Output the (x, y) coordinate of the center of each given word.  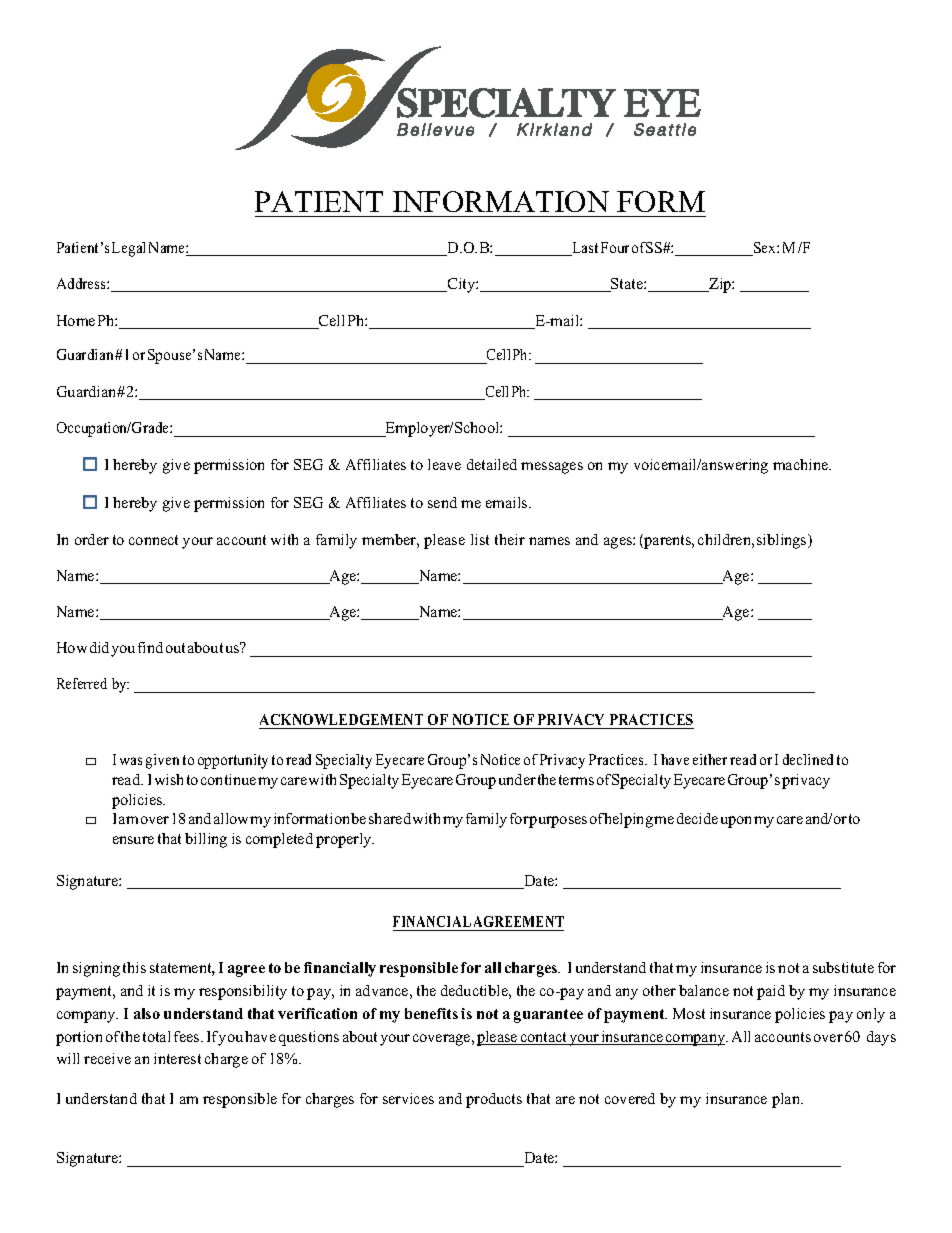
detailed (492, 464)
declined (808, 759)
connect (153, 540)
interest (177, 1058)
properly (345, 840)
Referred (82, 683)
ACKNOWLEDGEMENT (342, 721)
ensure (133, 840)
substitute (843, 967)
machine (802, 464)
